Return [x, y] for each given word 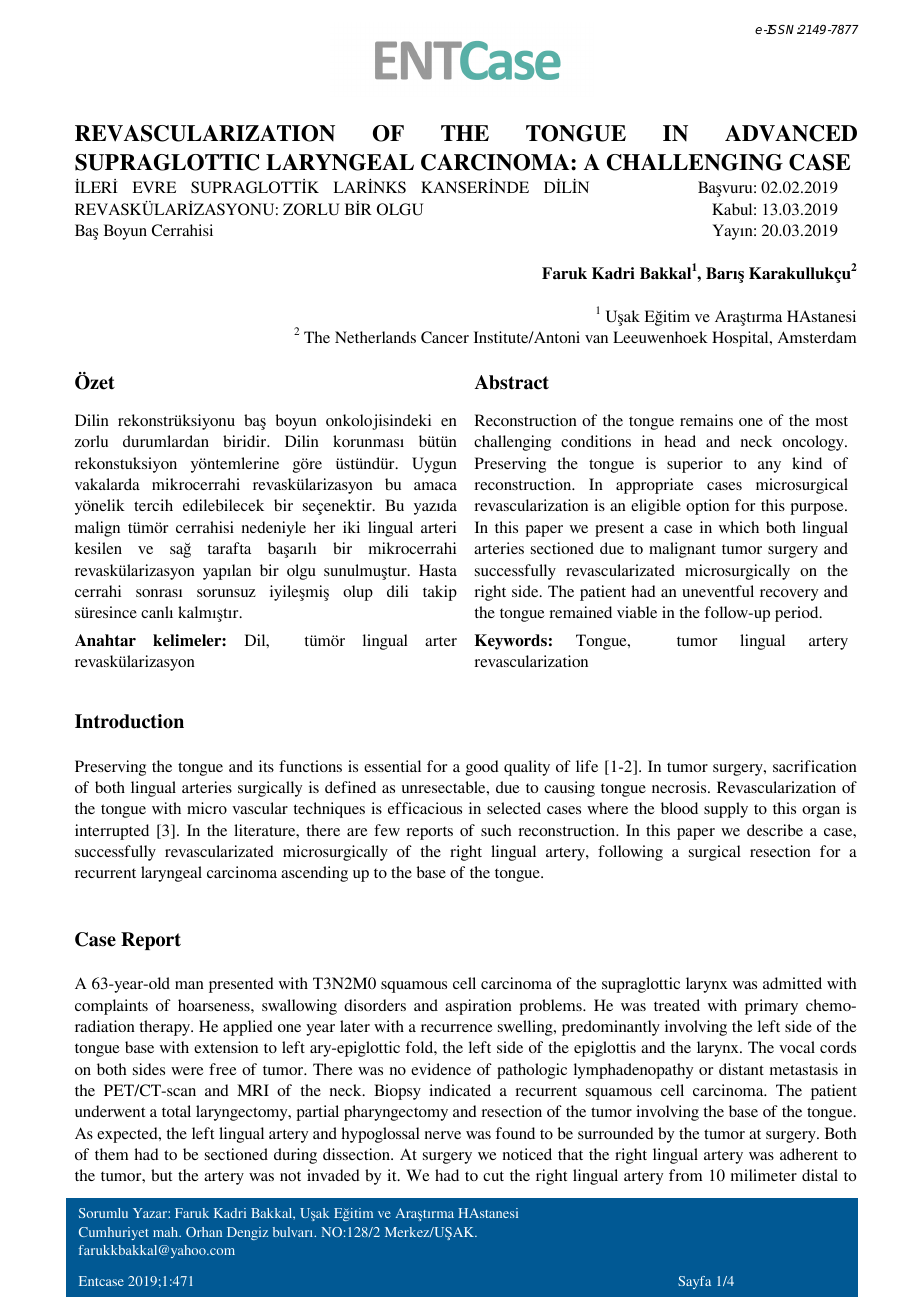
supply [726, 810]
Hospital [741, 339]
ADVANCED [791, 133]
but [161, 1175]
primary [771, 1007]
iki [351, 527]
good [482, 768]
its [266, 766]
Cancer [445, 337]
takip [440, 593]
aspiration [478, 1007]
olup [358, 593]
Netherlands [375, 337]
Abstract [512, 382]
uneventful [718, 591]
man [189, 985]
